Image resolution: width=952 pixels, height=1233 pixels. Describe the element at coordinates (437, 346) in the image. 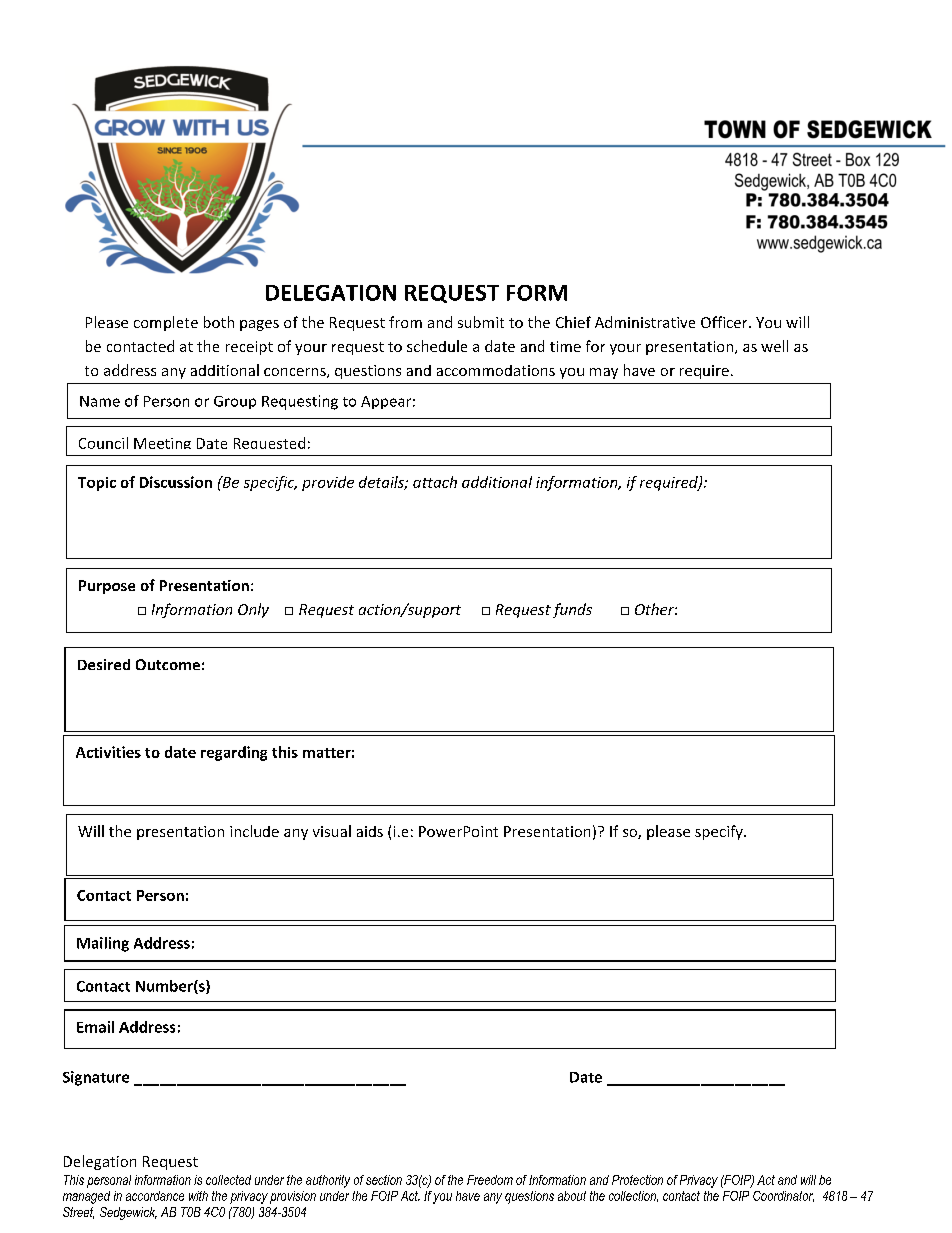

I see `schedule` at that location.
